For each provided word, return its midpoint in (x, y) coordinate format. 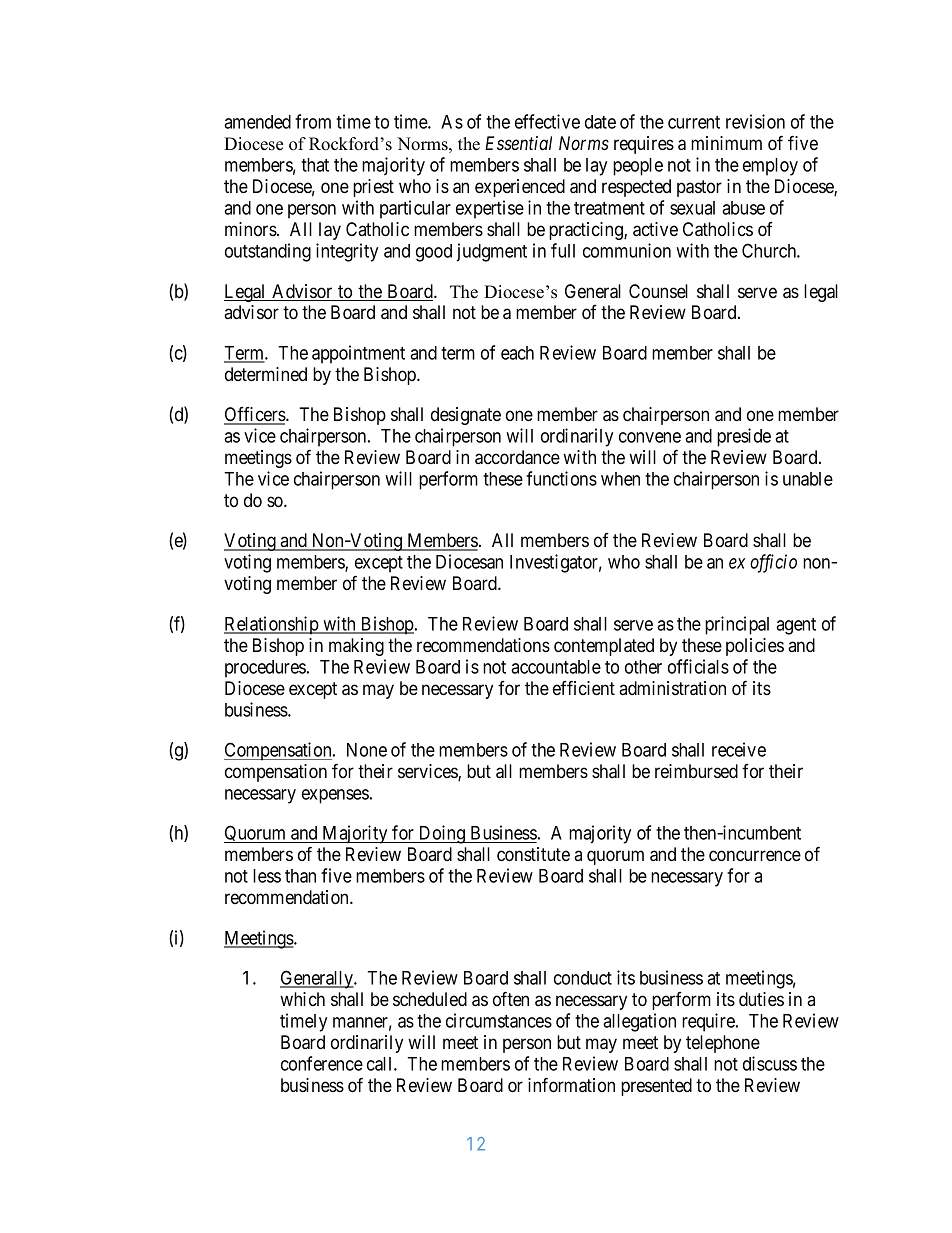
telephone (723, 1044)
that (315, 165)
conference (322, 1063)
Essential (518, 143)
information (571, 1085)
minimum (726, 143)
